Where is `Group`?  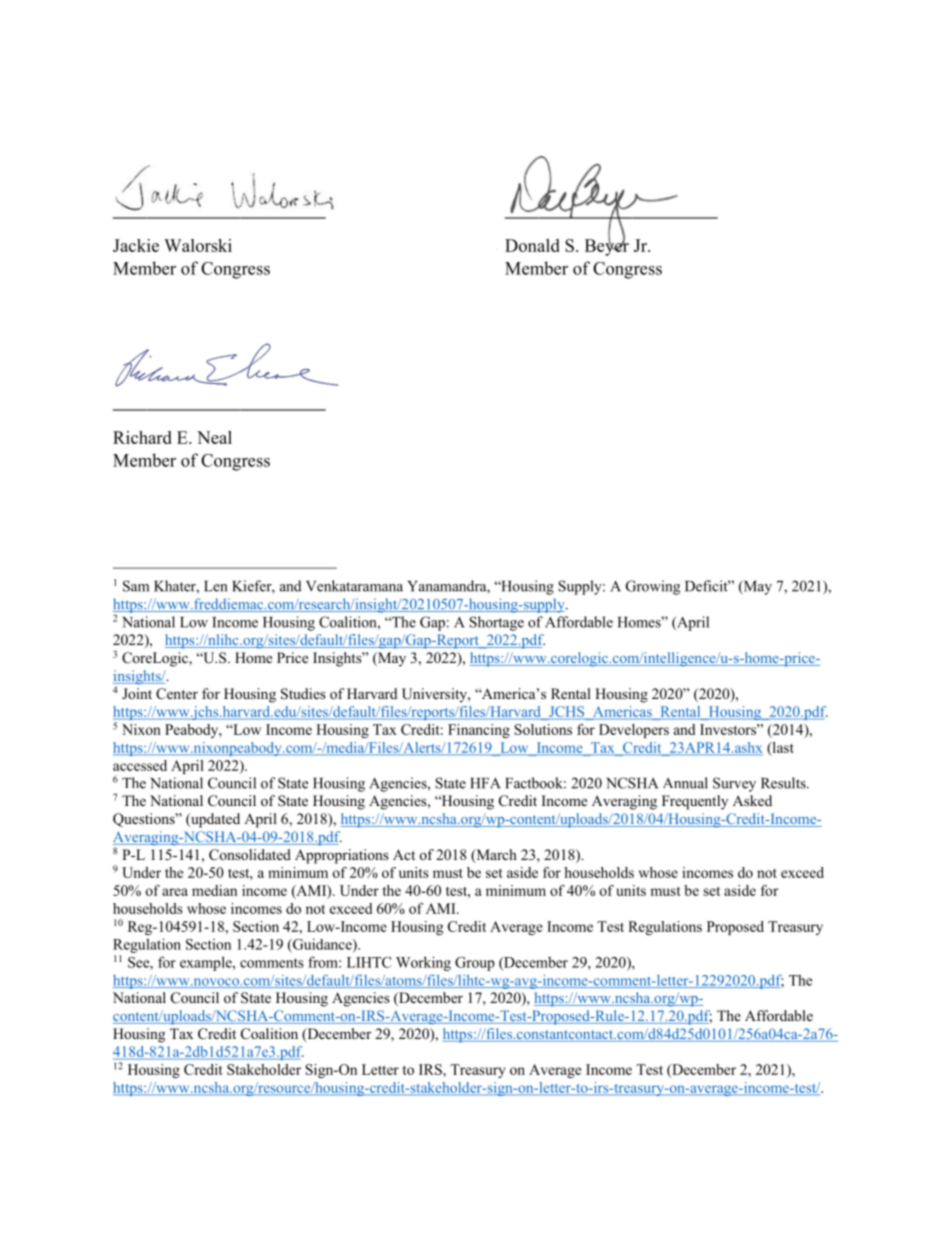 Group is located at coordinates (475, 964).
